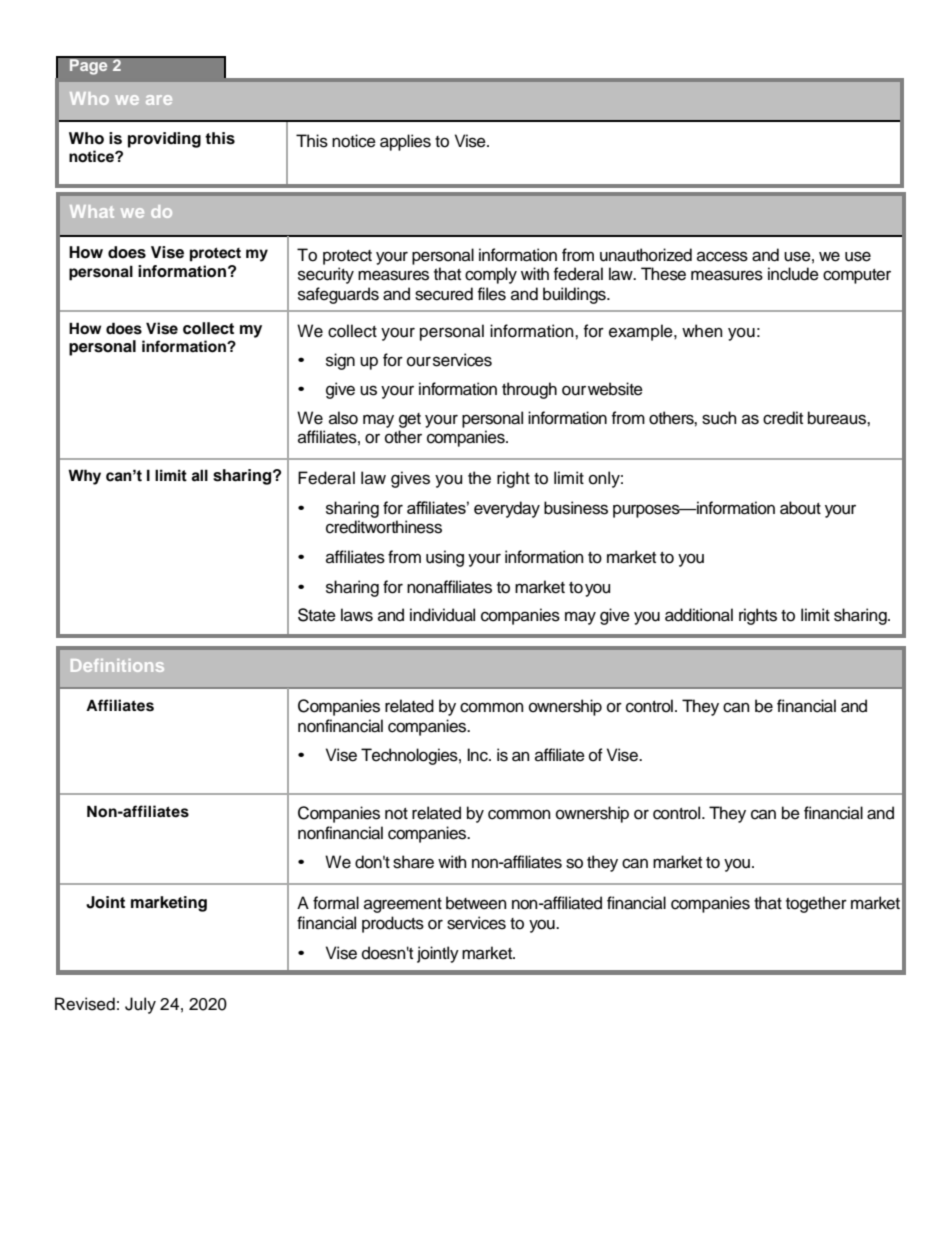 This page has height=1233, width=952. I want to click on July, so click(140, 1005).
